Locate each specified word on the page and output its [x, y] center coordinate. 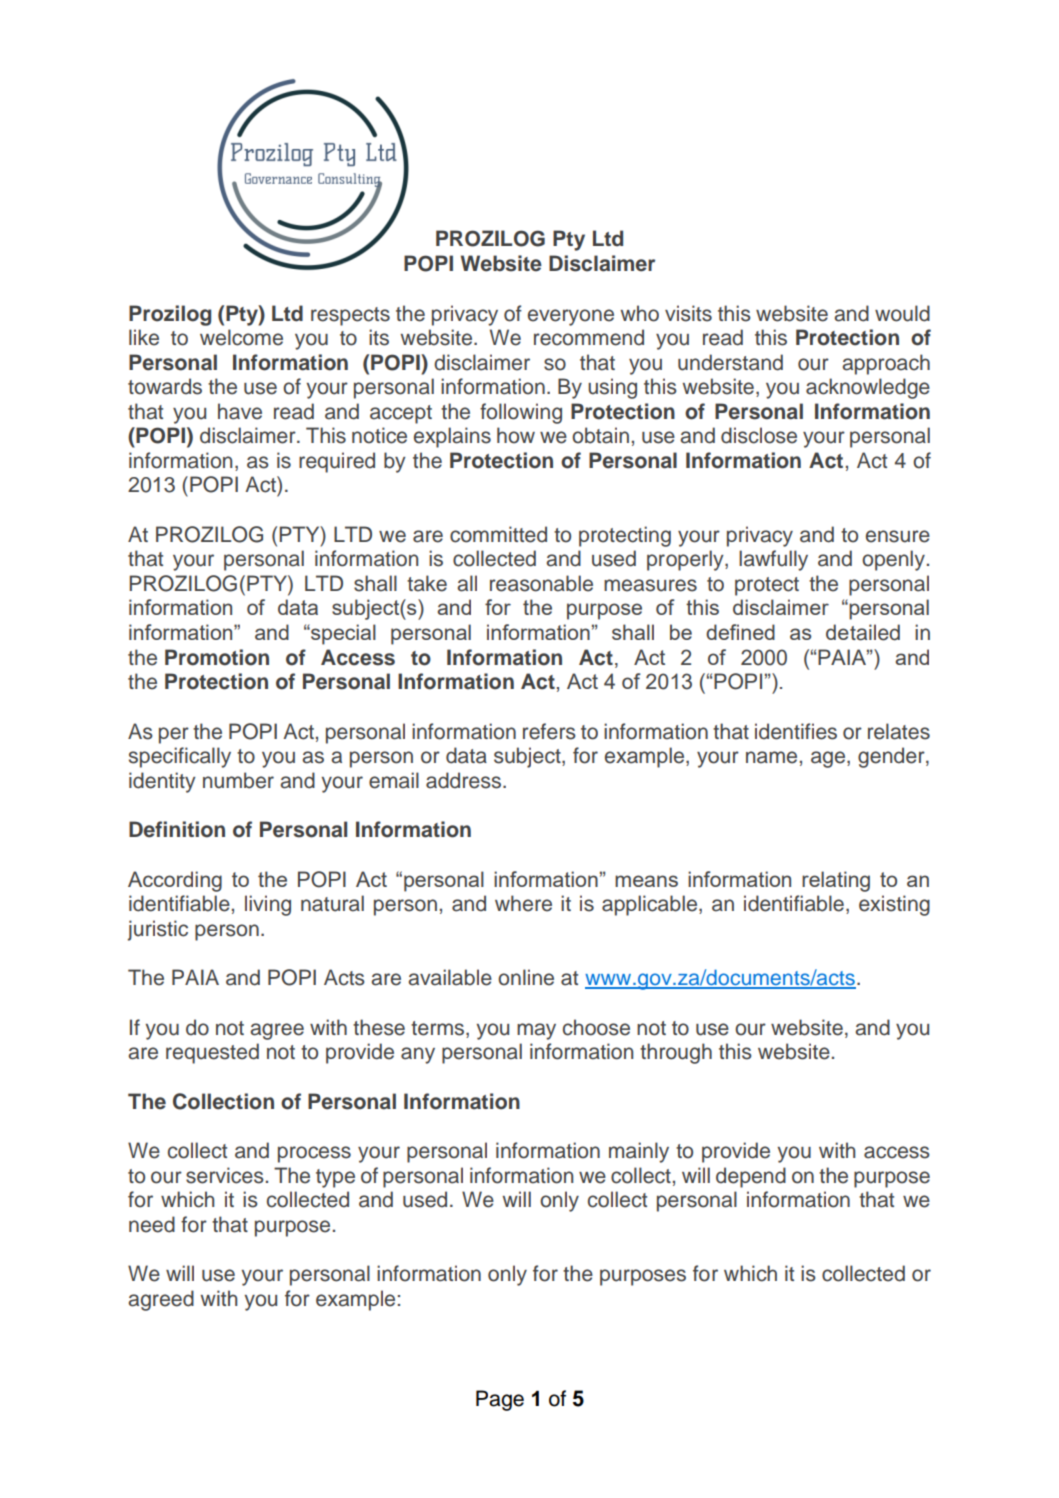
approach [886, 364]
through [676, 1053]
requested [212, 1053]
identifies [796, 731]
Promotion [217, 657]
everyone [571, 317]
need [152, 1224]
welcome [241, 337]
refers [549, 731]
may [536, 1031]
